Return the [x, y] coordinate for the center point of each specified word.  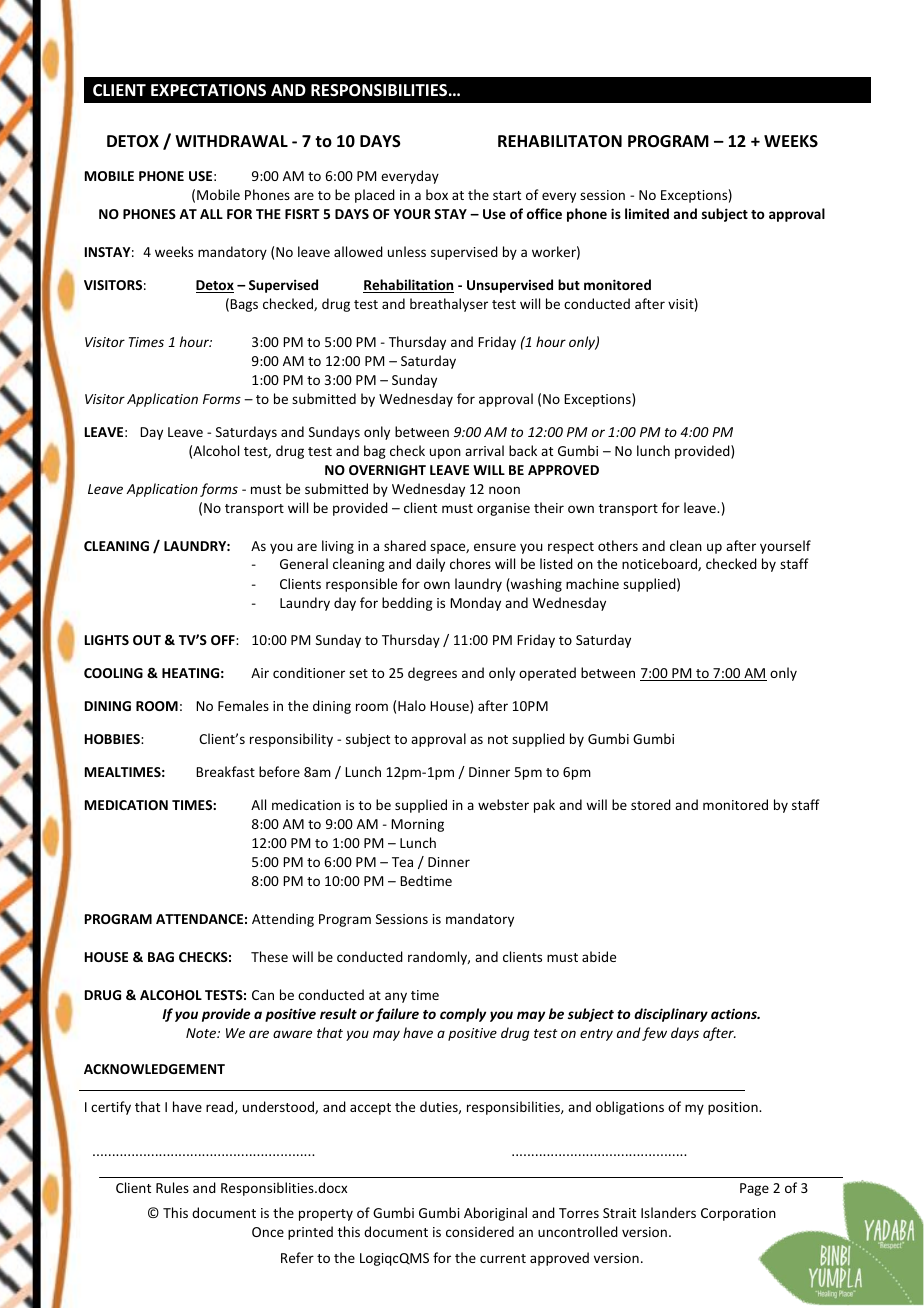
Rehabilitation [408, 286]
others [618, 545]
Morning [417, 825]
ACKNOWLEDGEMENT [154, 1069]
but [569, 284]
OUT [147, 640]
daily [430, 565]
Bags [244, 305]
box [437, 194]
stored [651, 804]
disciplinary [671, 1015]
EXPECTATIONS [208, 90]
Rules [172, 1187]
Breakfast [225, 771]
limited [647, 213]
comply [463, 1015]
